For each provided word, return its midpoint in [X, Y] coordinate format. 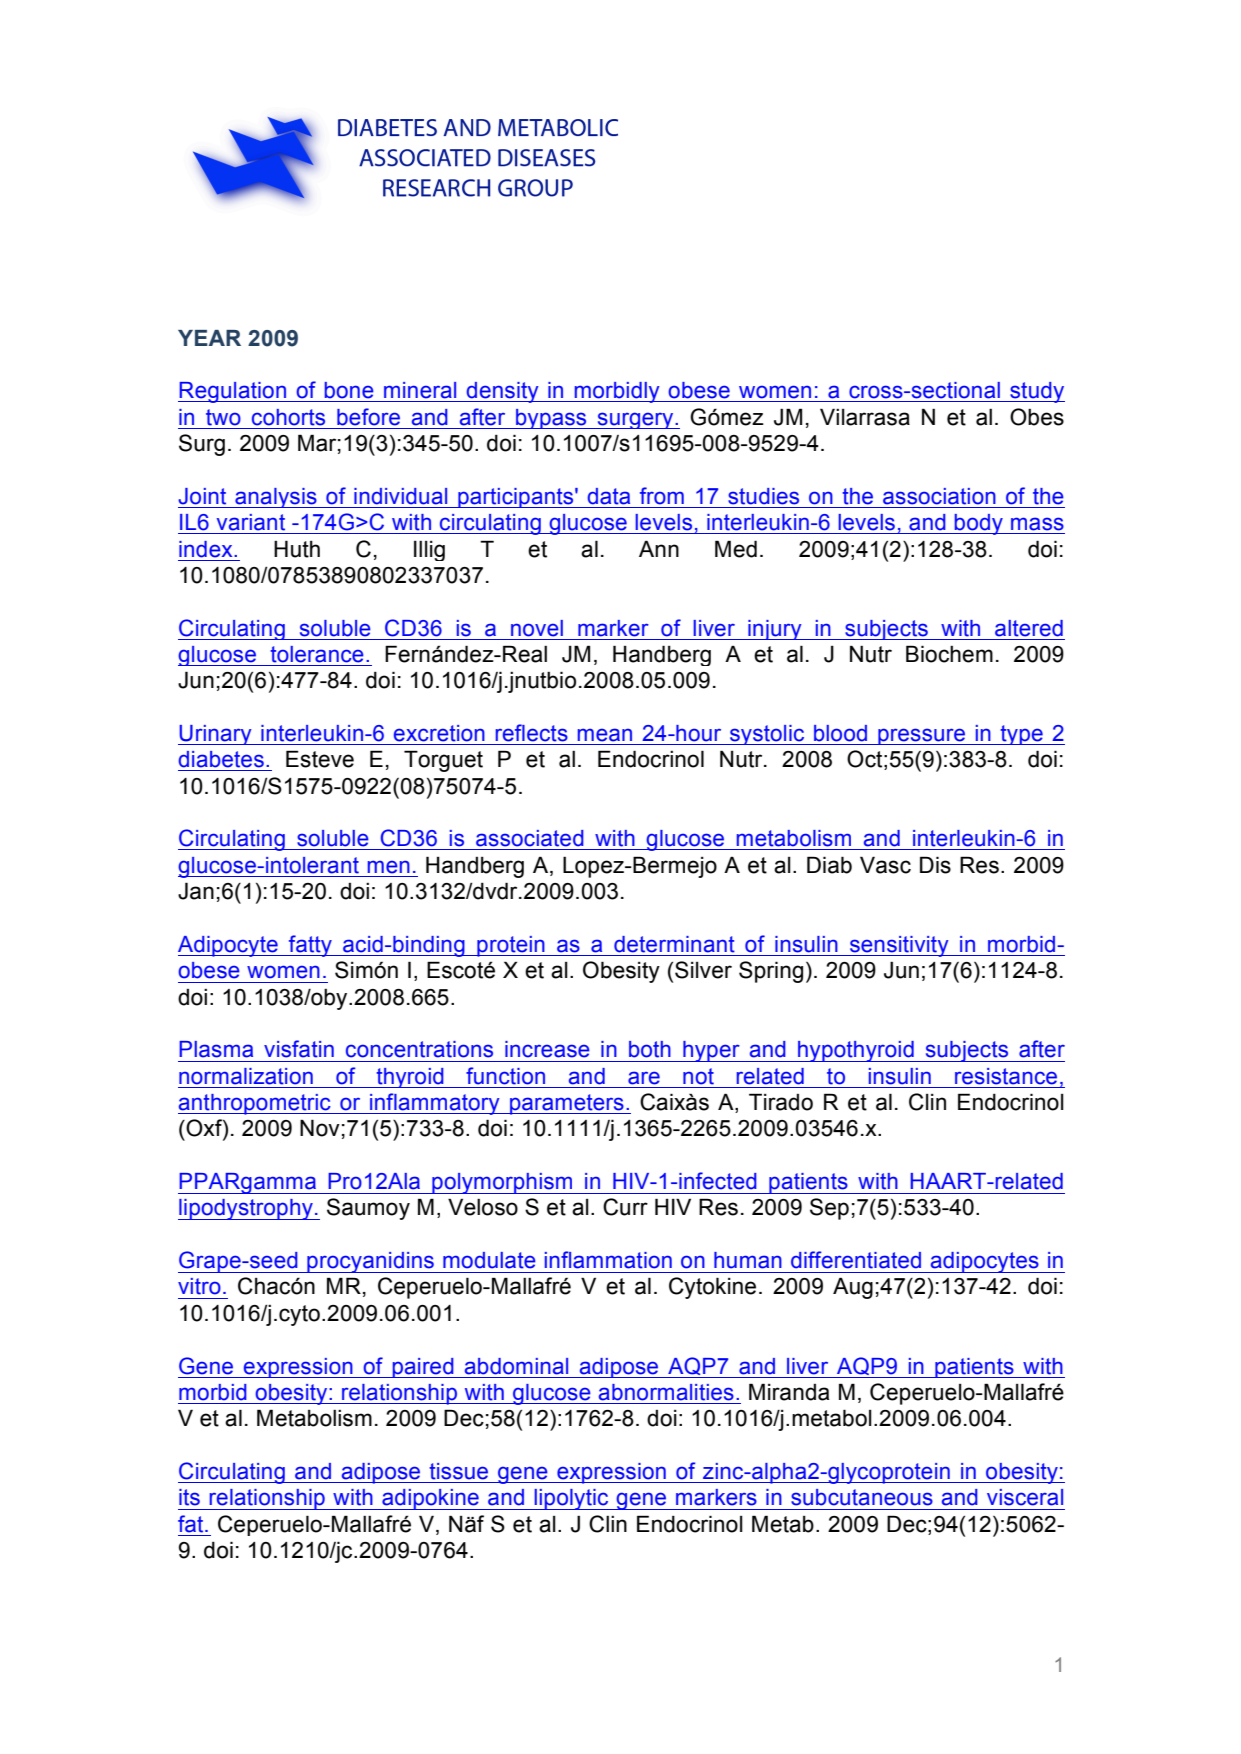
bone [349, 390]
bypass [551, 419]
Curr [625, 1207]
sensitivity [899, 946]
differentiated [856, 1260]
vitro [199, 1286]
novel [537, 628]
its [189, 1497]
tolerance [317, 654]
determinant [674, 944]
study [1036, 392]
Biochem [949, 654]
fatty [310, 946]
